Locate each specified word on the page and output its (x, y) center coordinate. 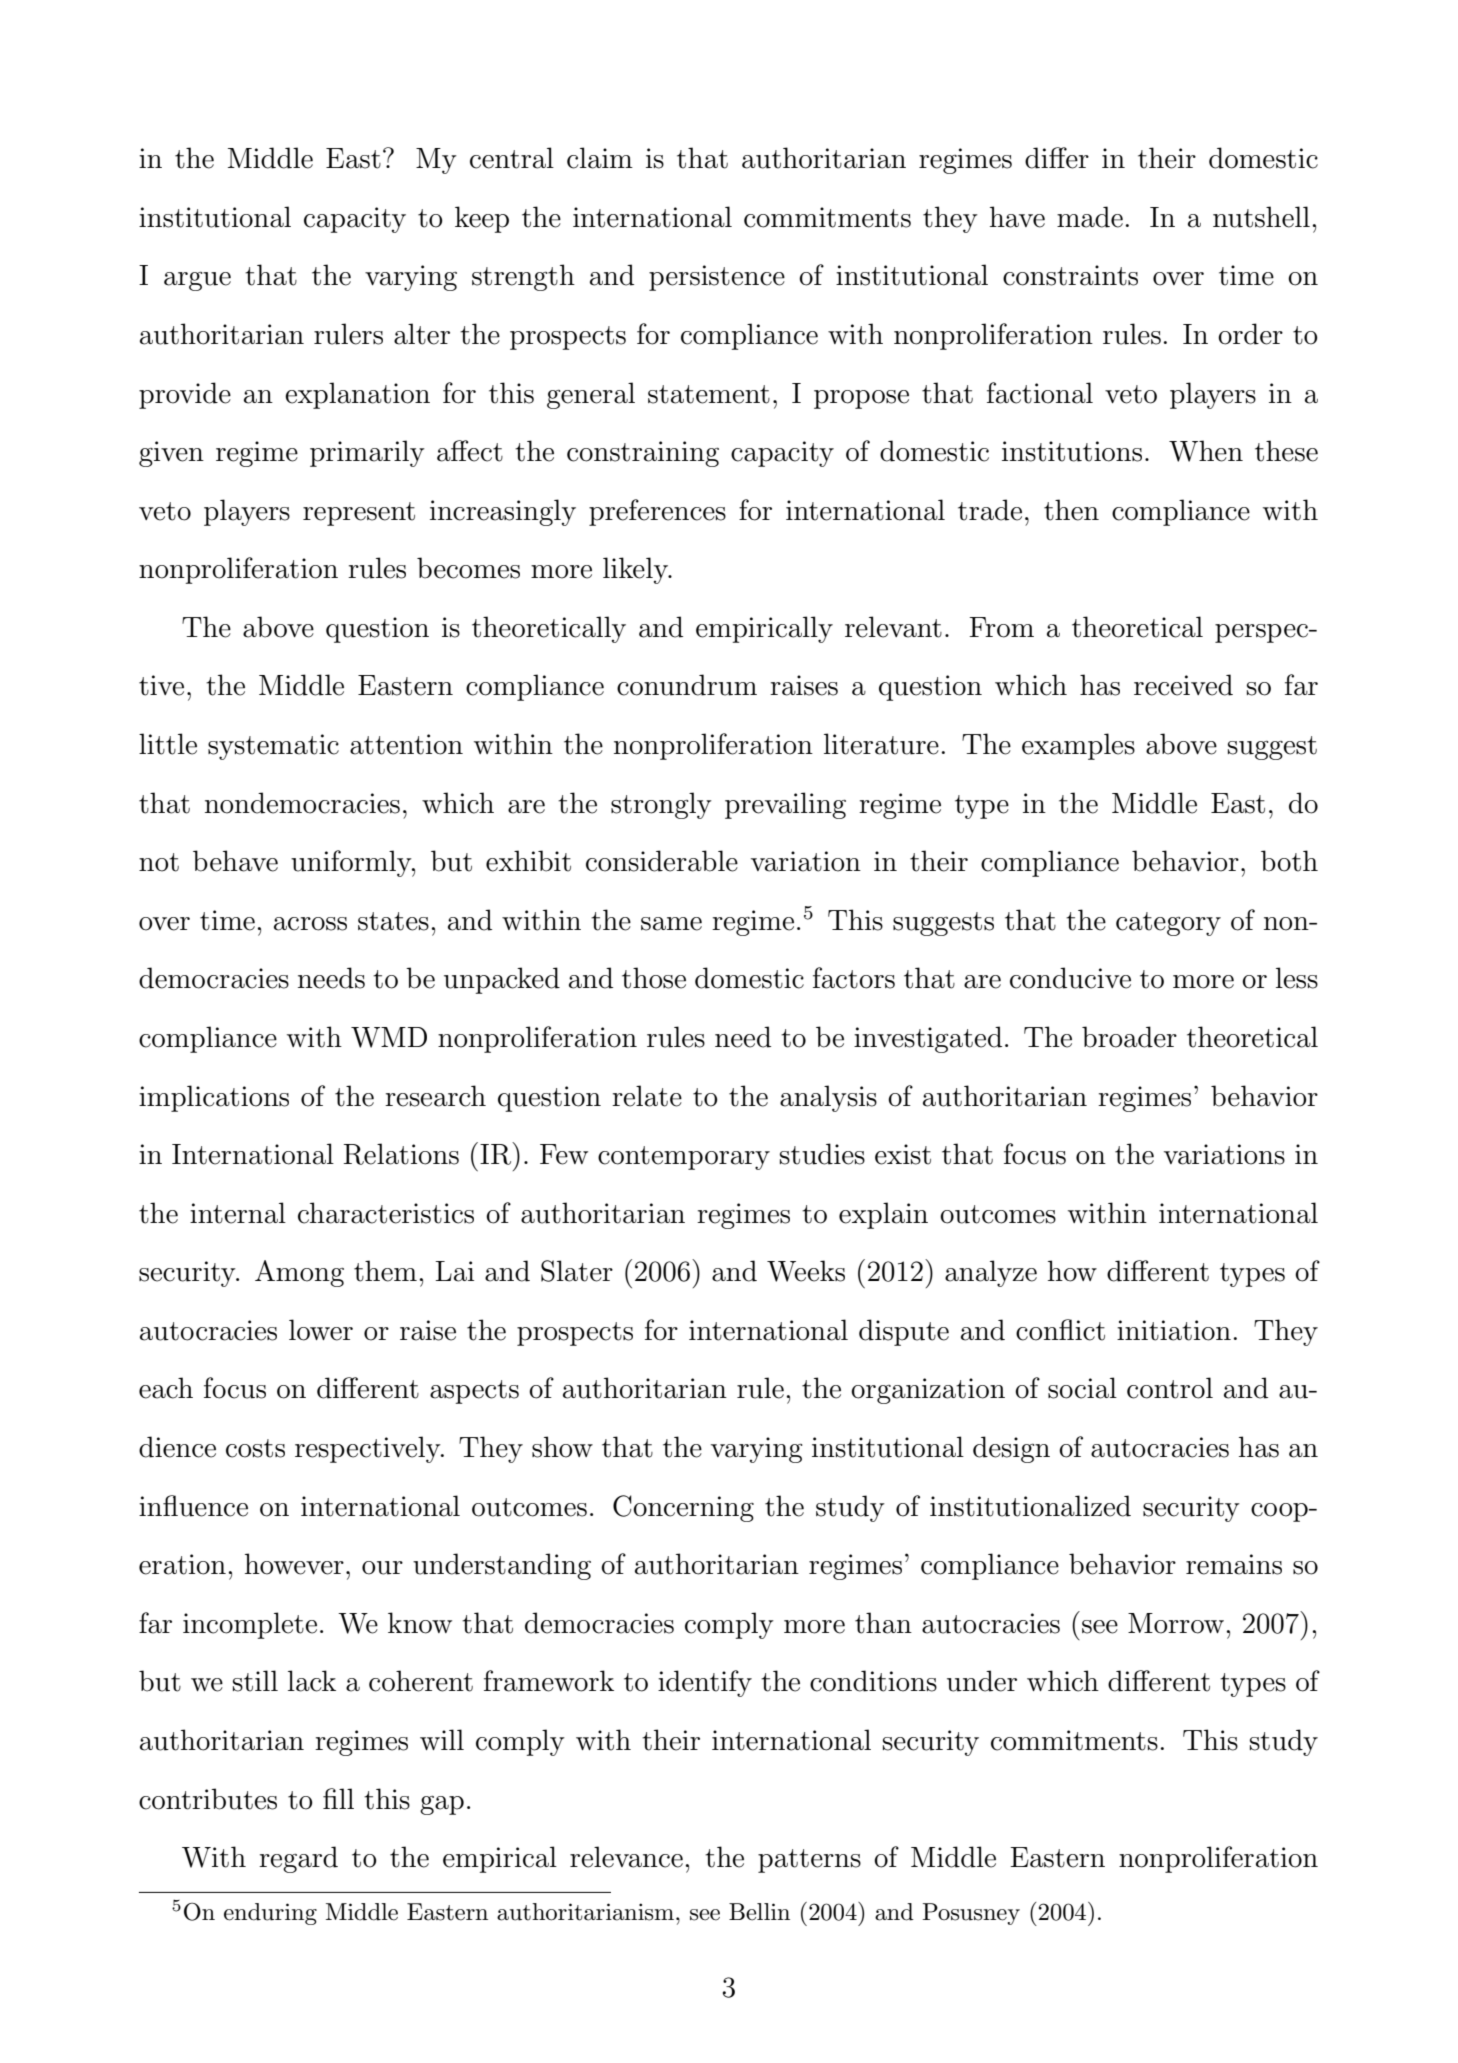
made (1090, 217)
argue (197, 281)
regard (298, 1859)
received (1183, 685)
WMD (389, 1037)
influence (193, 1506)
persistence (717, 278)
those (654, 978)
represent (359, 514)
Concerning (683, 1508)
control (1170, 1388)
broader (1129, 1037)
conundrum (687, 685)
